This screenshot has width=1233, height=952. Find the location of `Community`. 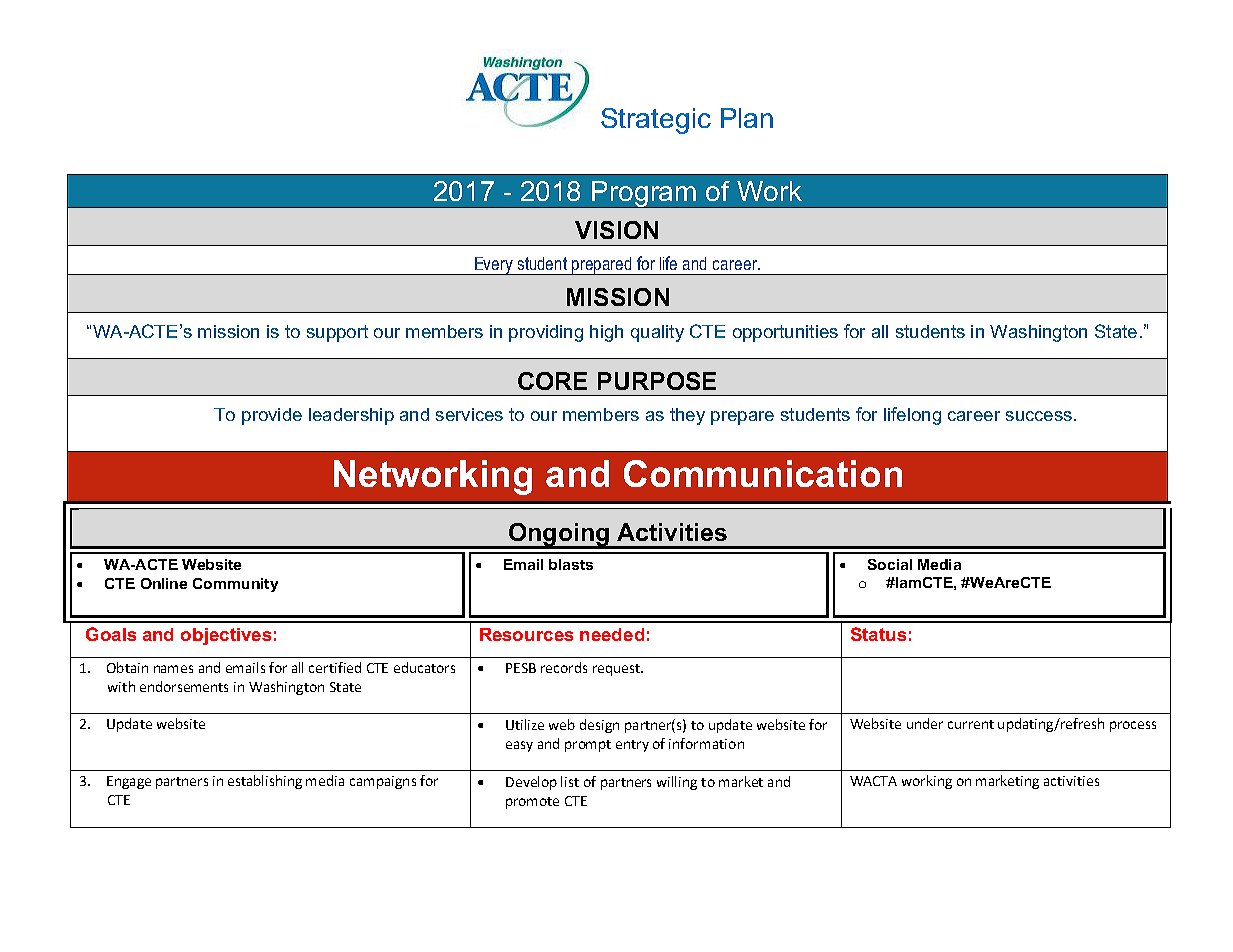

Community is located at coordinates (235, 585).
